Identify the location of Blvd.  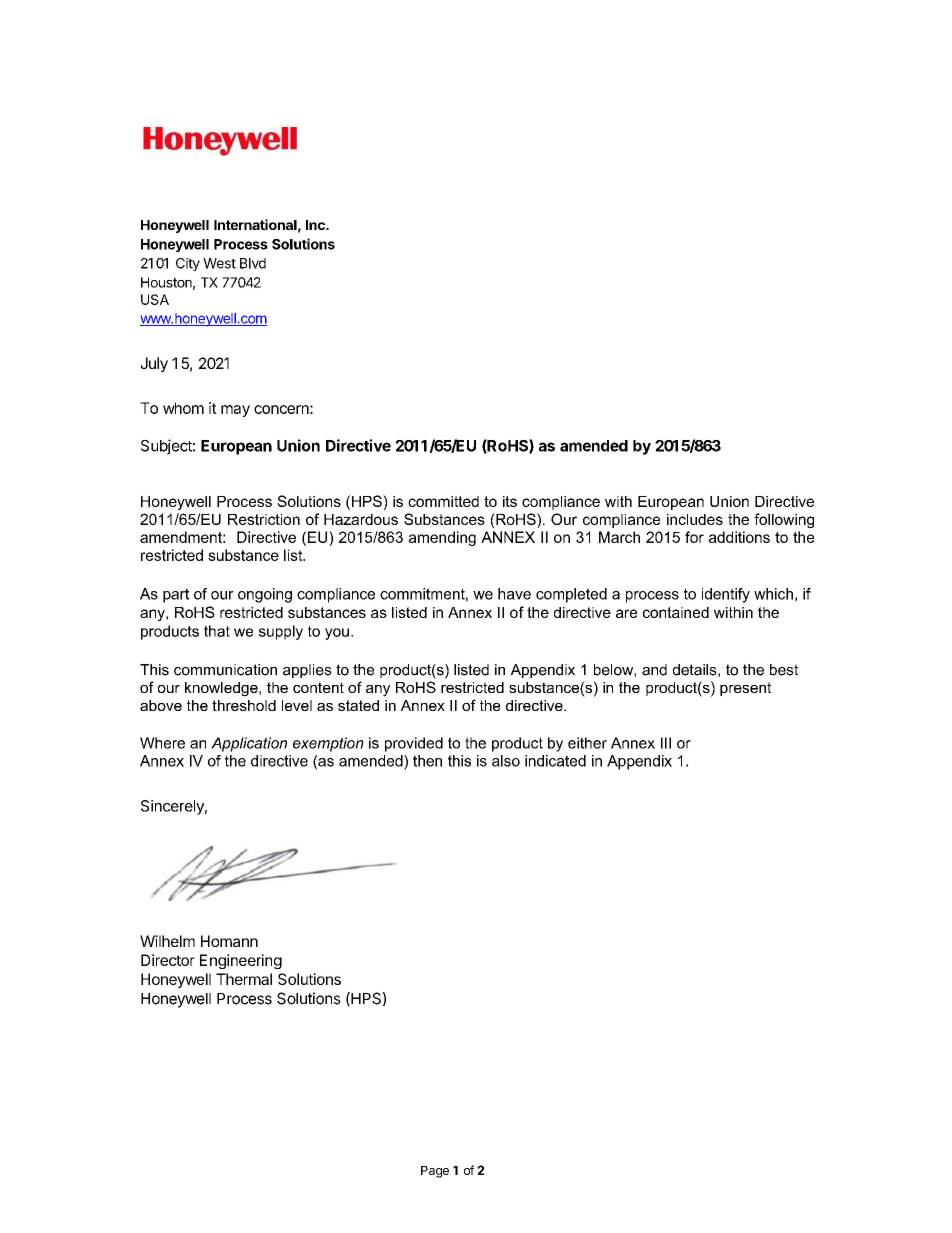
(253, 263).
